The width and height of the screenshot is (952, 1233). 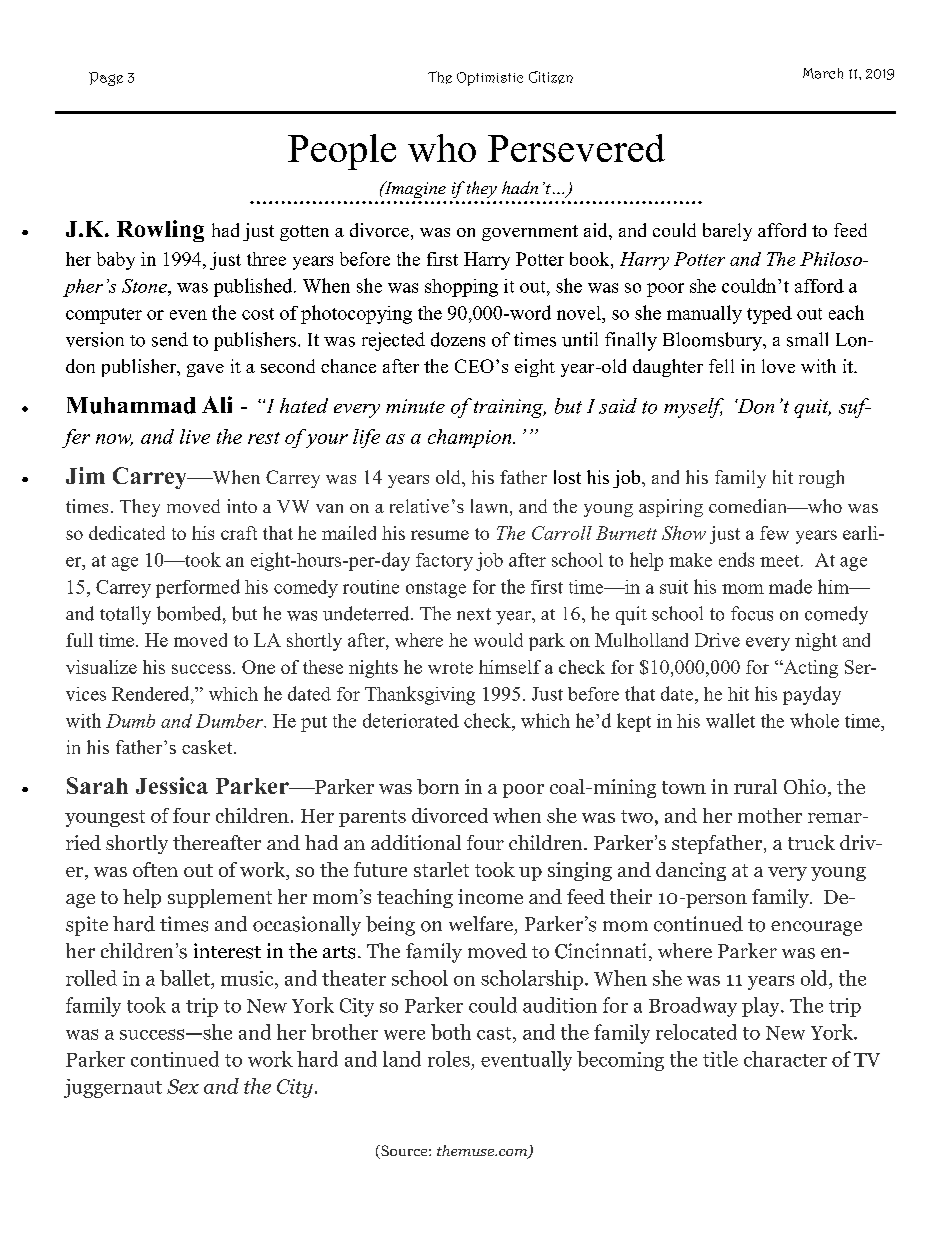 What do you see at coordinates (106, 79) in the screenshot?
I see `Page` at bounding box center [106, 79].
